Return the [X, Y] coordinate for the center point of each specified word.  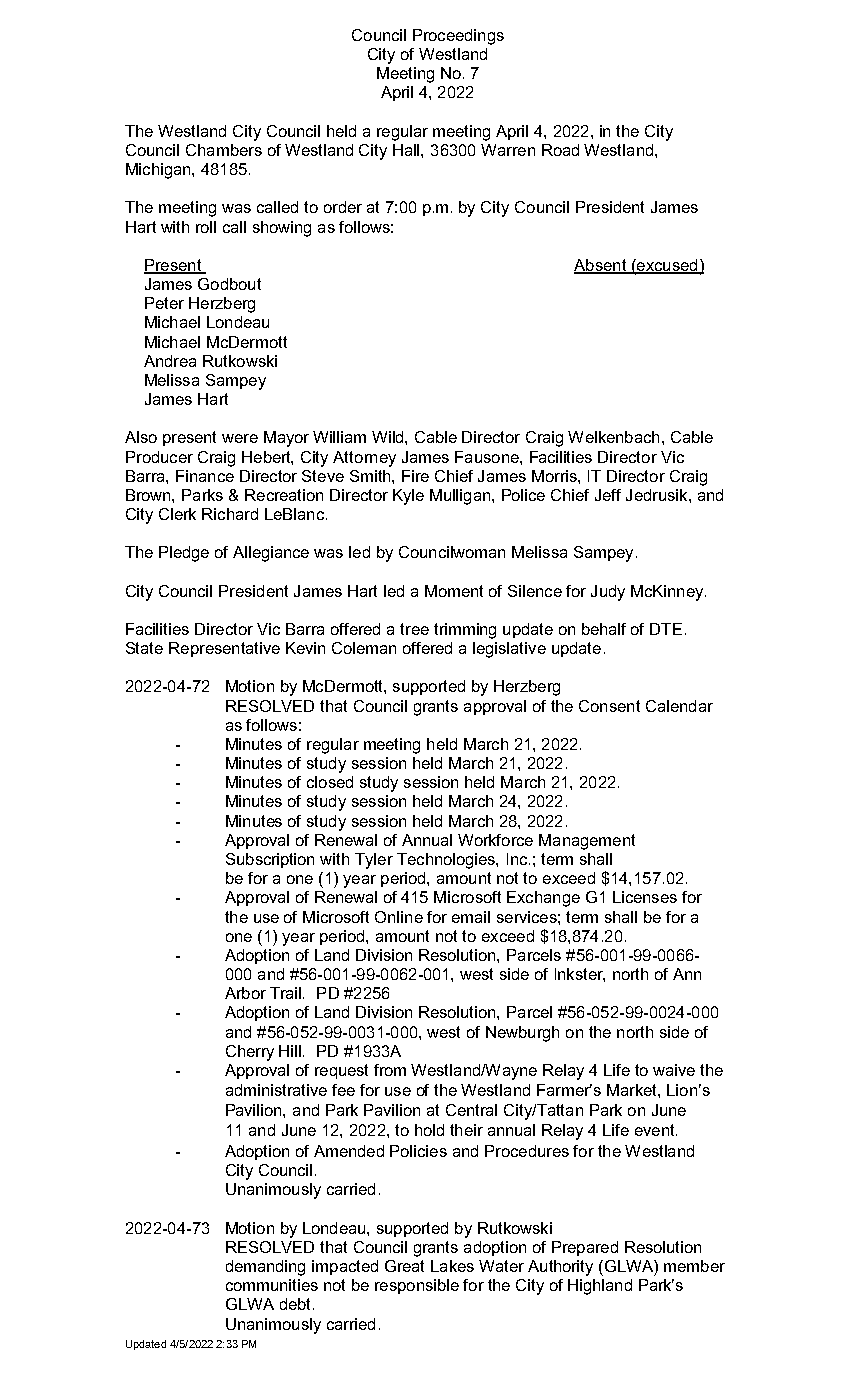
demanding [265, 1268]
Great [404, 1266]
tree [414, 629]
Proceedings [458, 37]
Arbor [245, 993]
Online [399, 917]
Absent [601, 266]
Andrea [170, 361]
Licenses [645, 897]
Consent [609, 706]
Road [560, 150]
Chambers [224, 150]
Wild [389, 437]
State [144, 648]
